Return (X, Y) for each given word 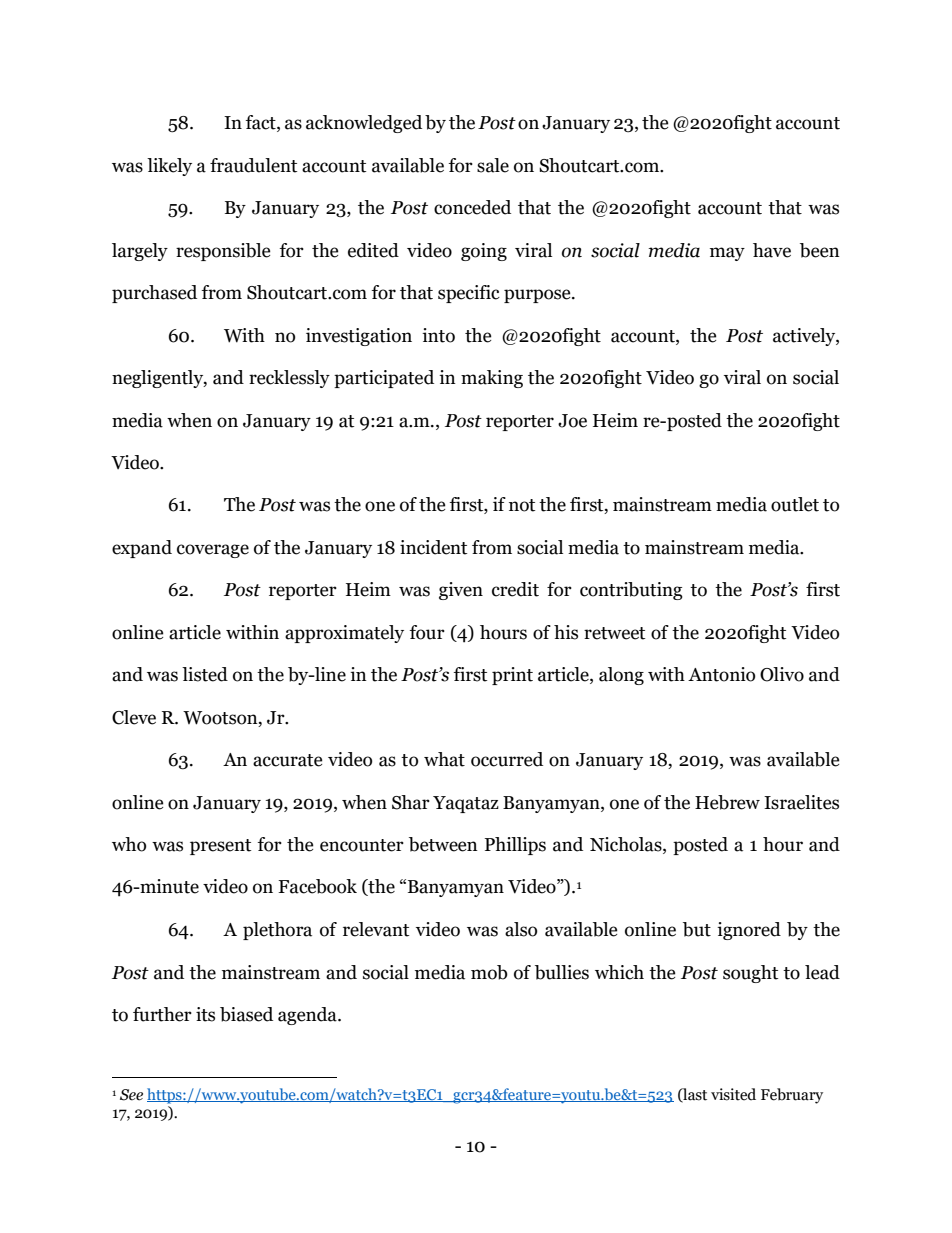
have (772, 250)
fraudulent (253, 165)
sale (493, 165)
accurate (288, 760)
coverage (213, 551)
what (444, 759)
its (205, 1014)
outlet (795, 504)
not (522, 505)
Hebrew (727, 802)
